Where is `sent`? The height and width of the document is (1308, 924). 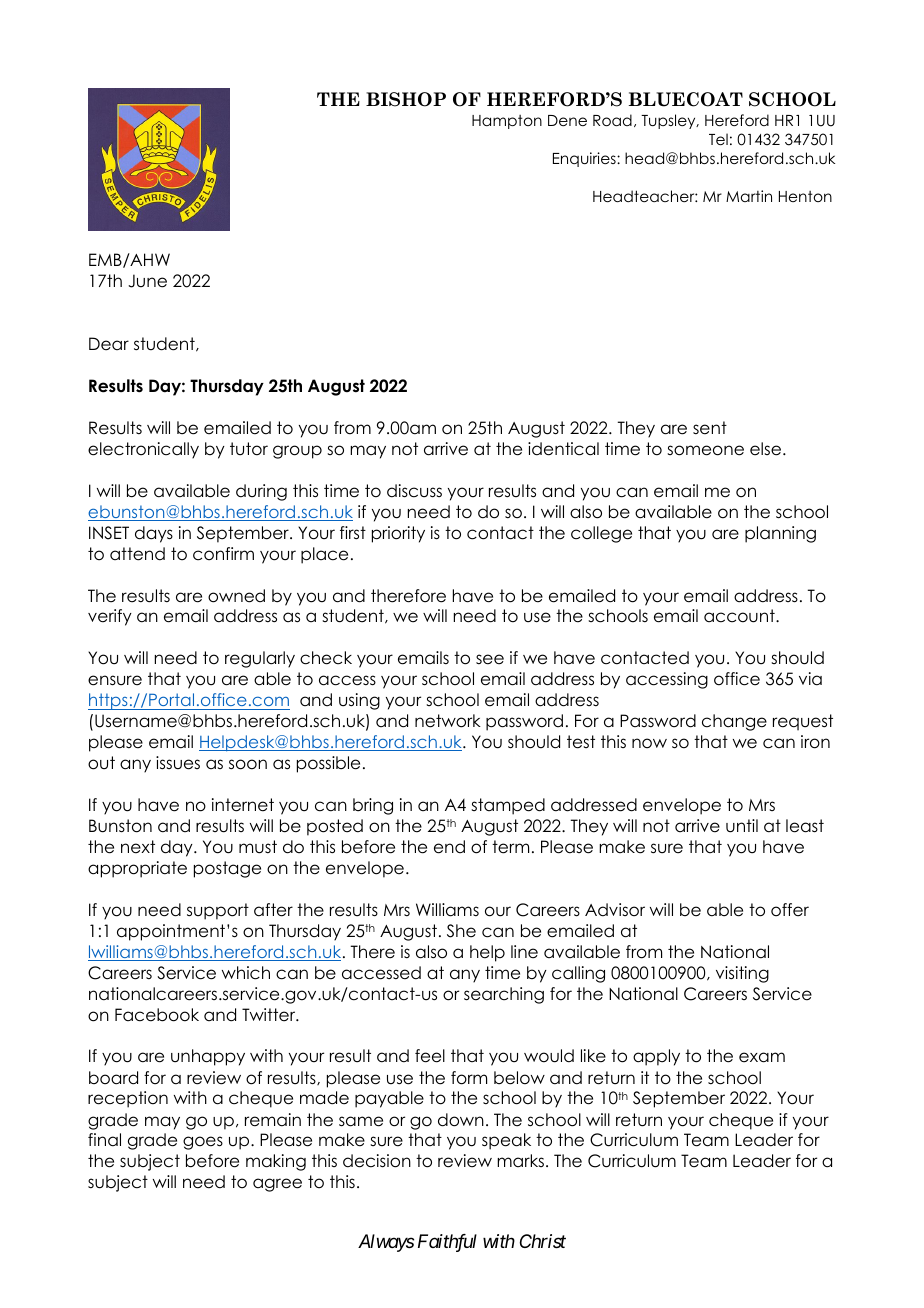
sent is located at coordinates (710, 428).
